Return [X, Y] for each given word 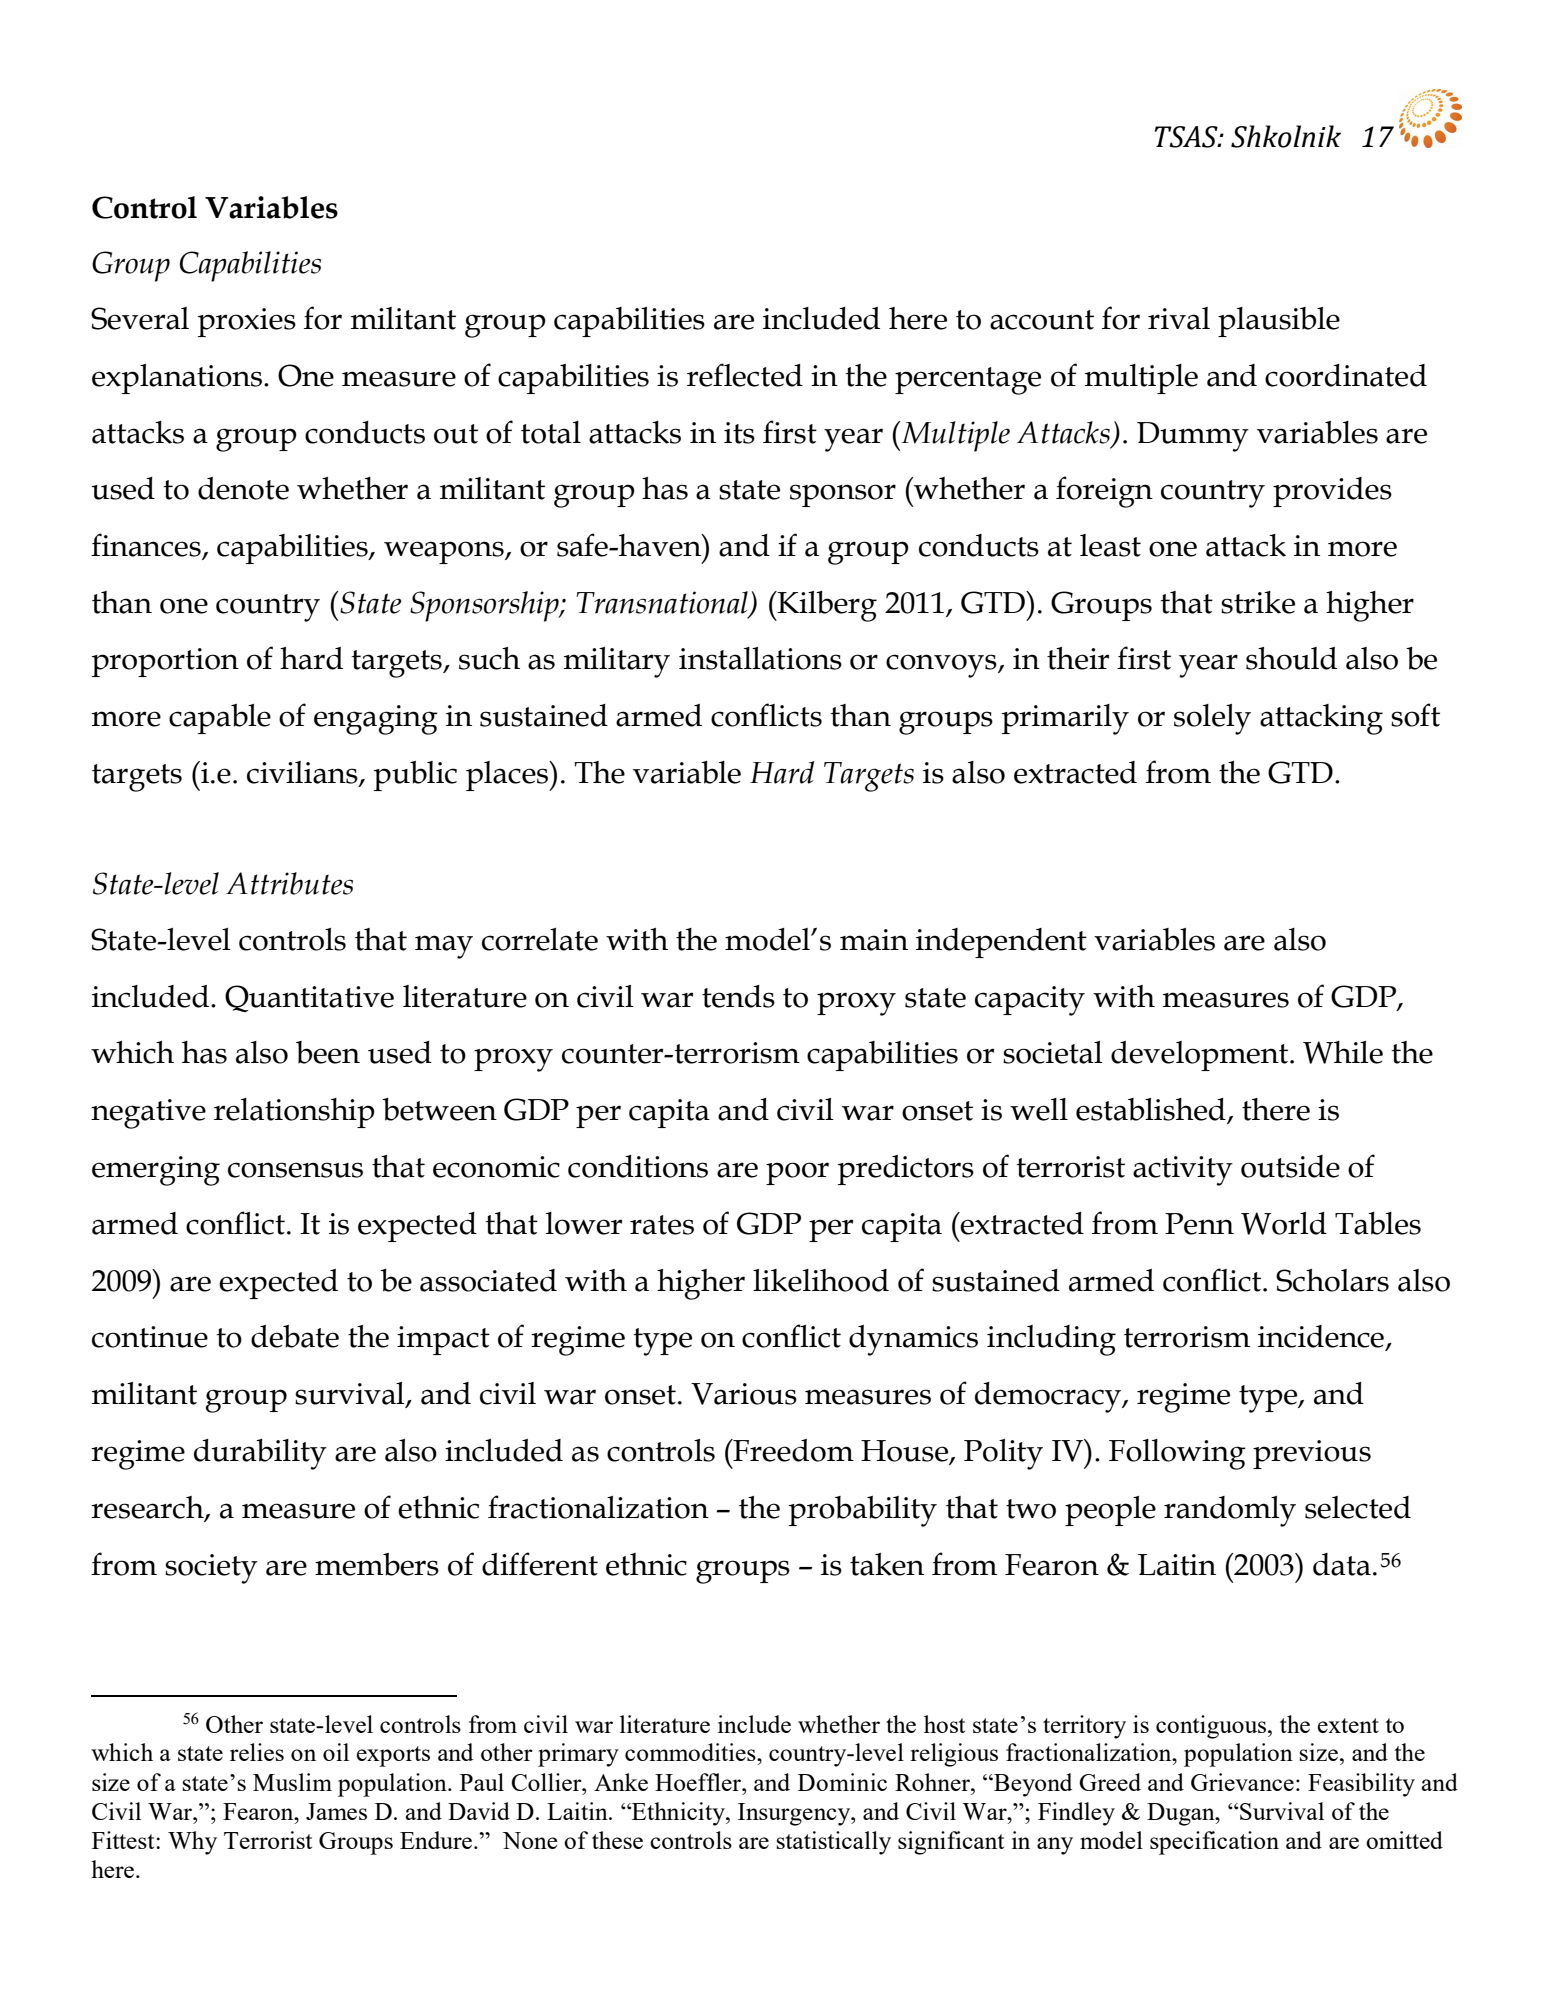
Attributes [289, 883]
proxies [247, 322]
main [874, 940]
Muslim [292, 1782]
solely [1212, 719]
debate [295, 1336]
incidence [1321, 1336]
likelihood [821, 1280]
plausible [1279, 322]
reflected [745, 375]
